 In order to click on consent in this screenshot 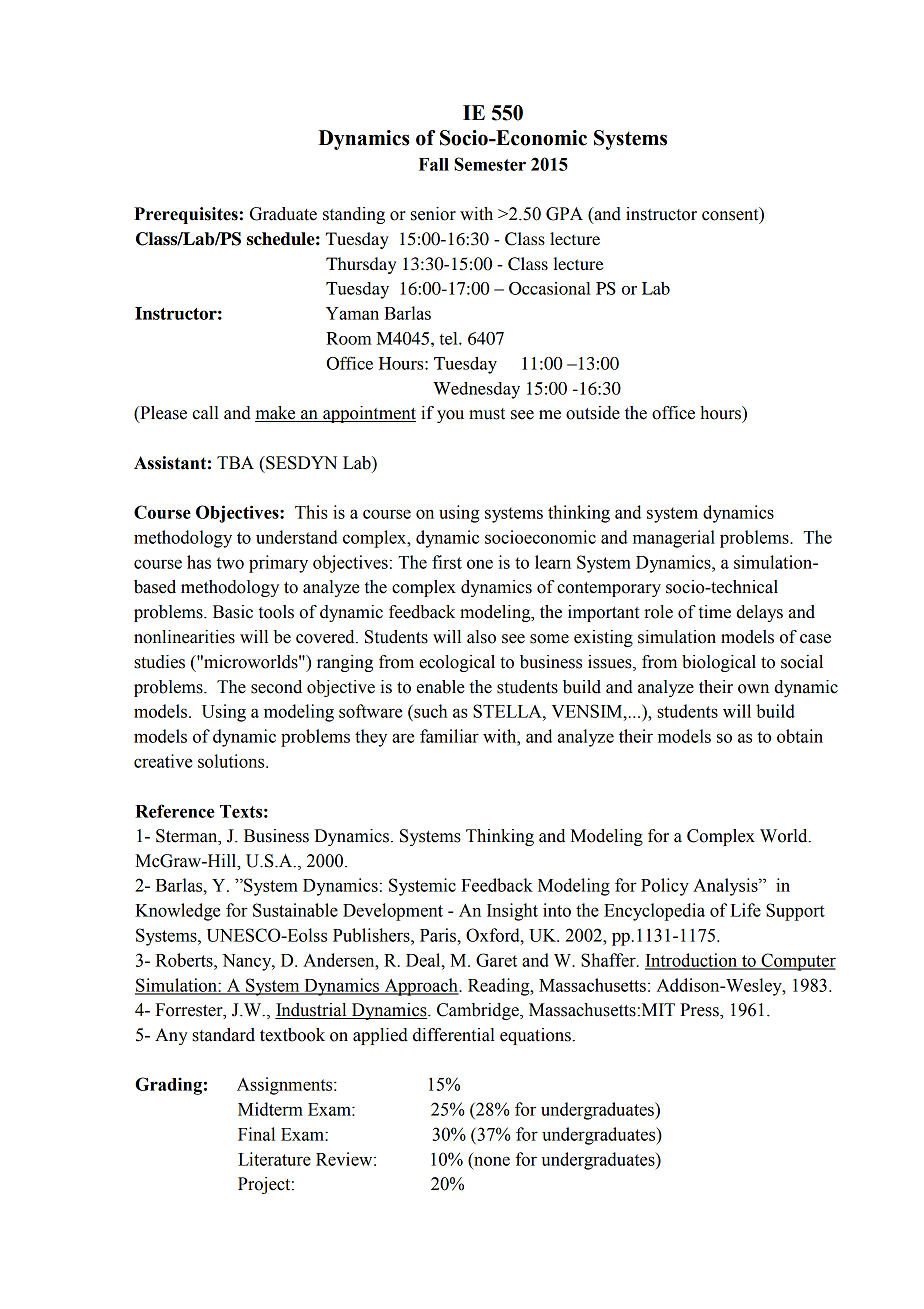, I will do `click(731, 215)`.
